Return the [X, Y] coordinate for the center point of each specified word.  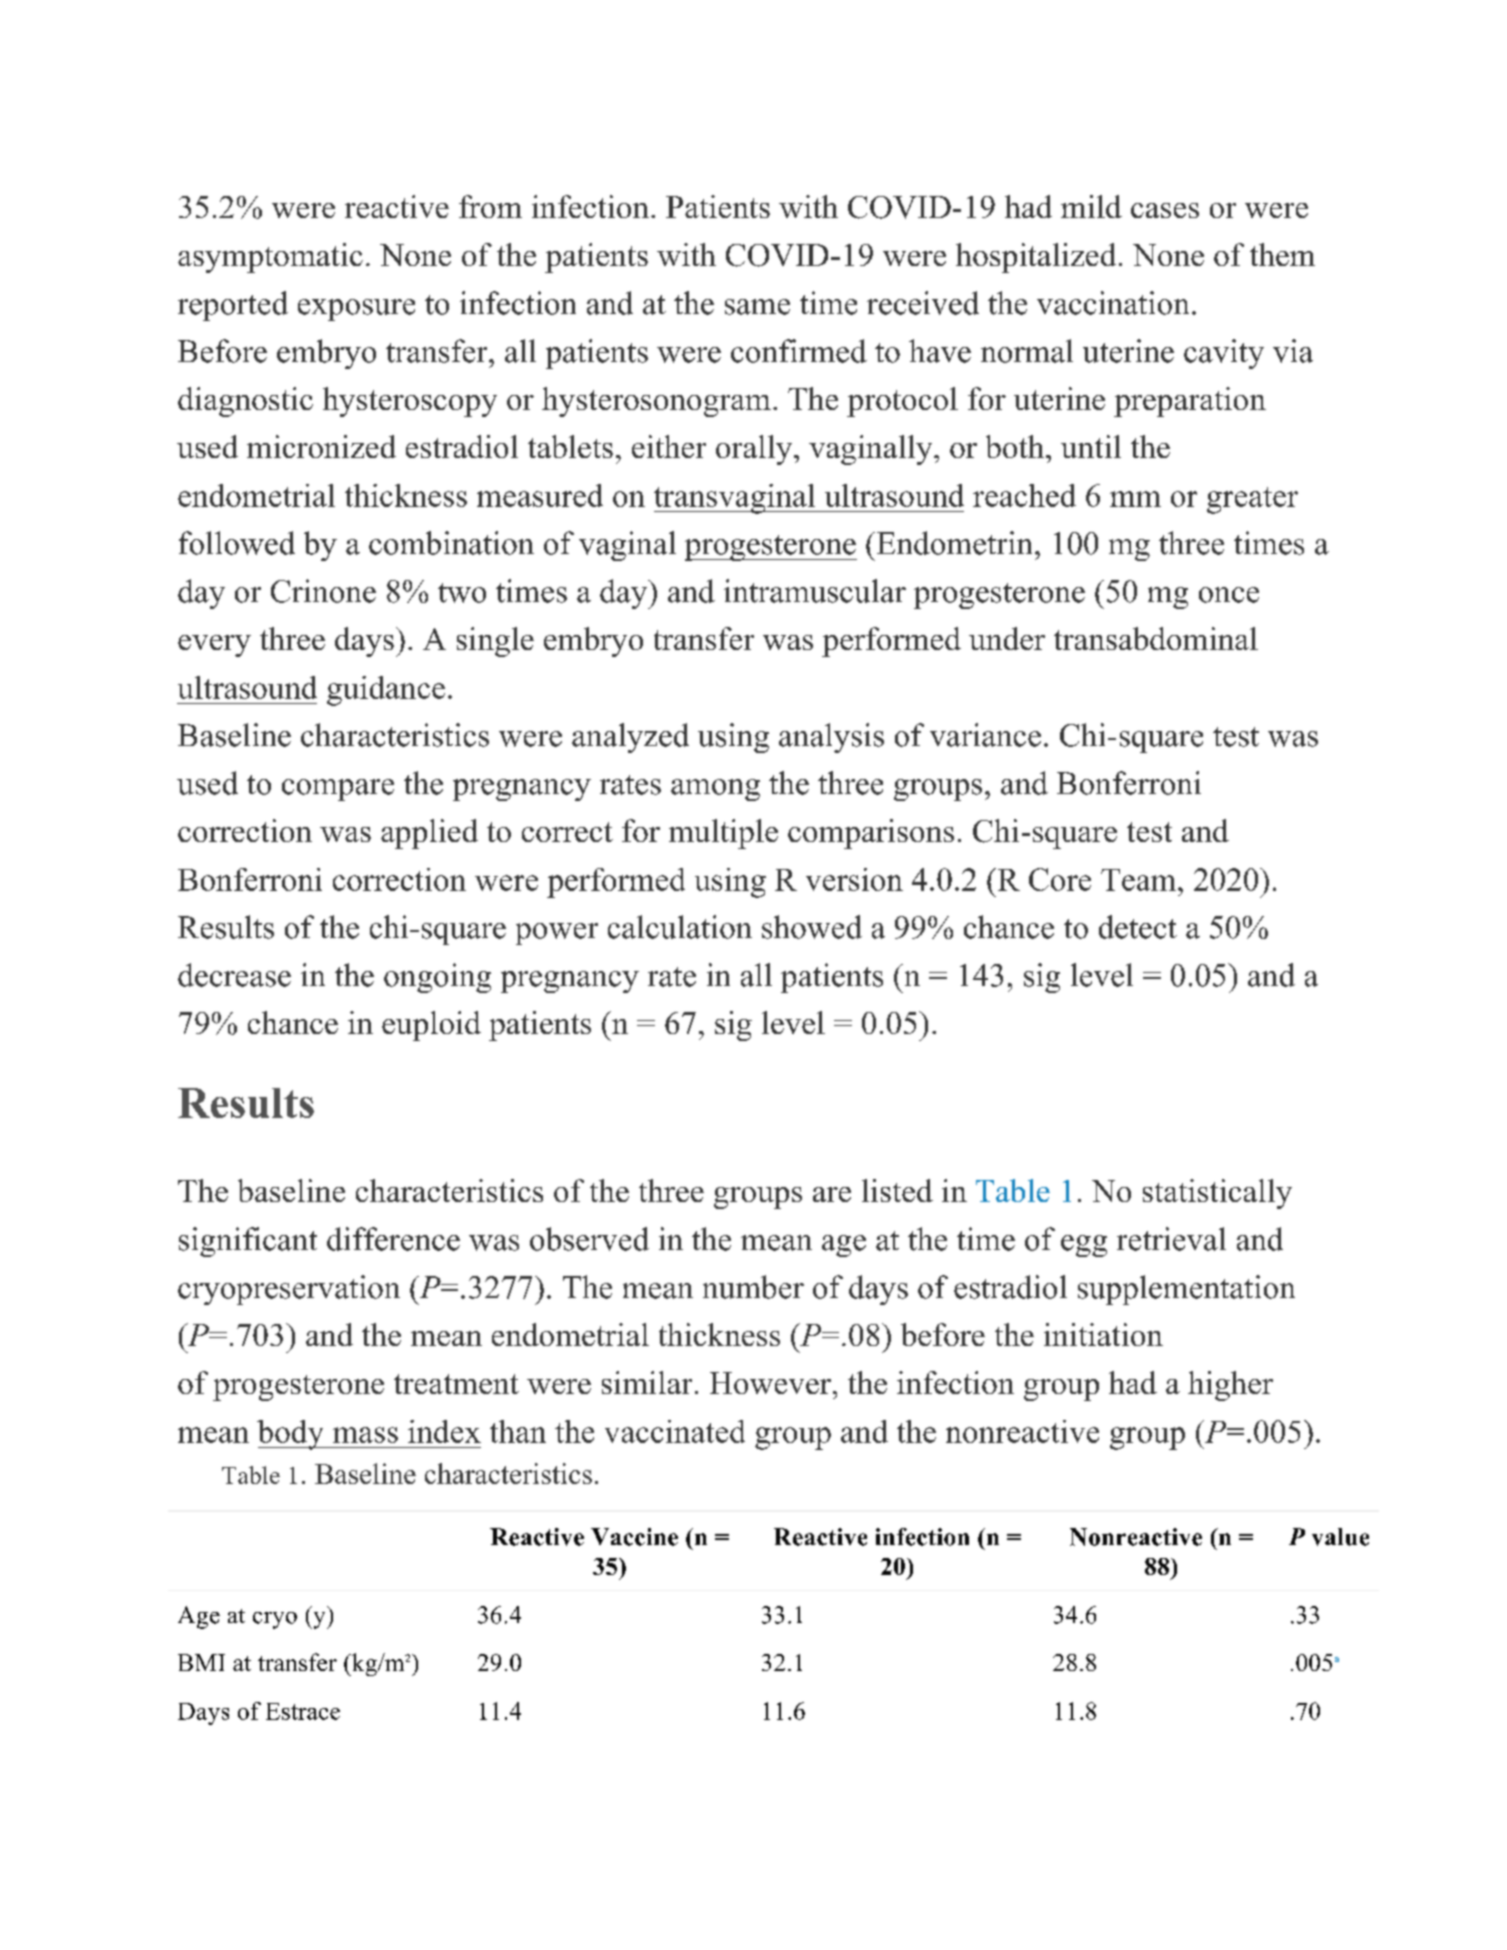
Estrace [303, 1711]
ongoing [437, 978]
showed [812, 927]
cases [1165, 210]
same [757, 307]
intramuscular [815, 591]
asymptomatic [270, 258]
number [753, 1287]
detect [1138, 927]
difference [393, 1239]
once [1229, 595]
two [462, 593]
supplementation [1186, 1290]
